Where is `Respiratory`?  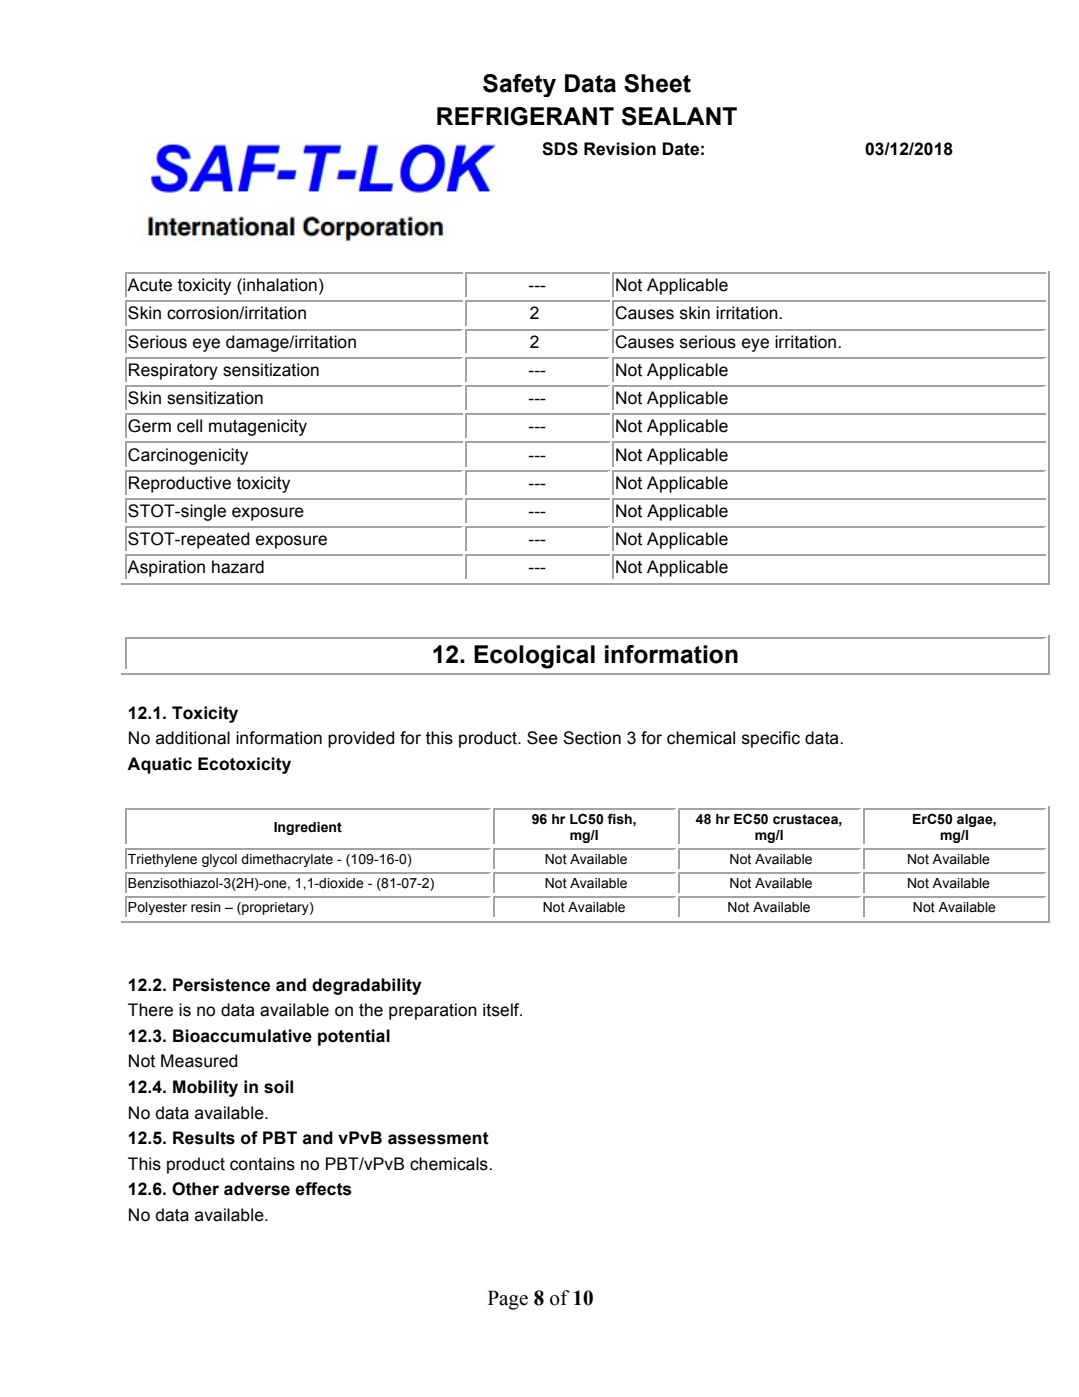 Respiratory is located at coordinates (173, 371).
